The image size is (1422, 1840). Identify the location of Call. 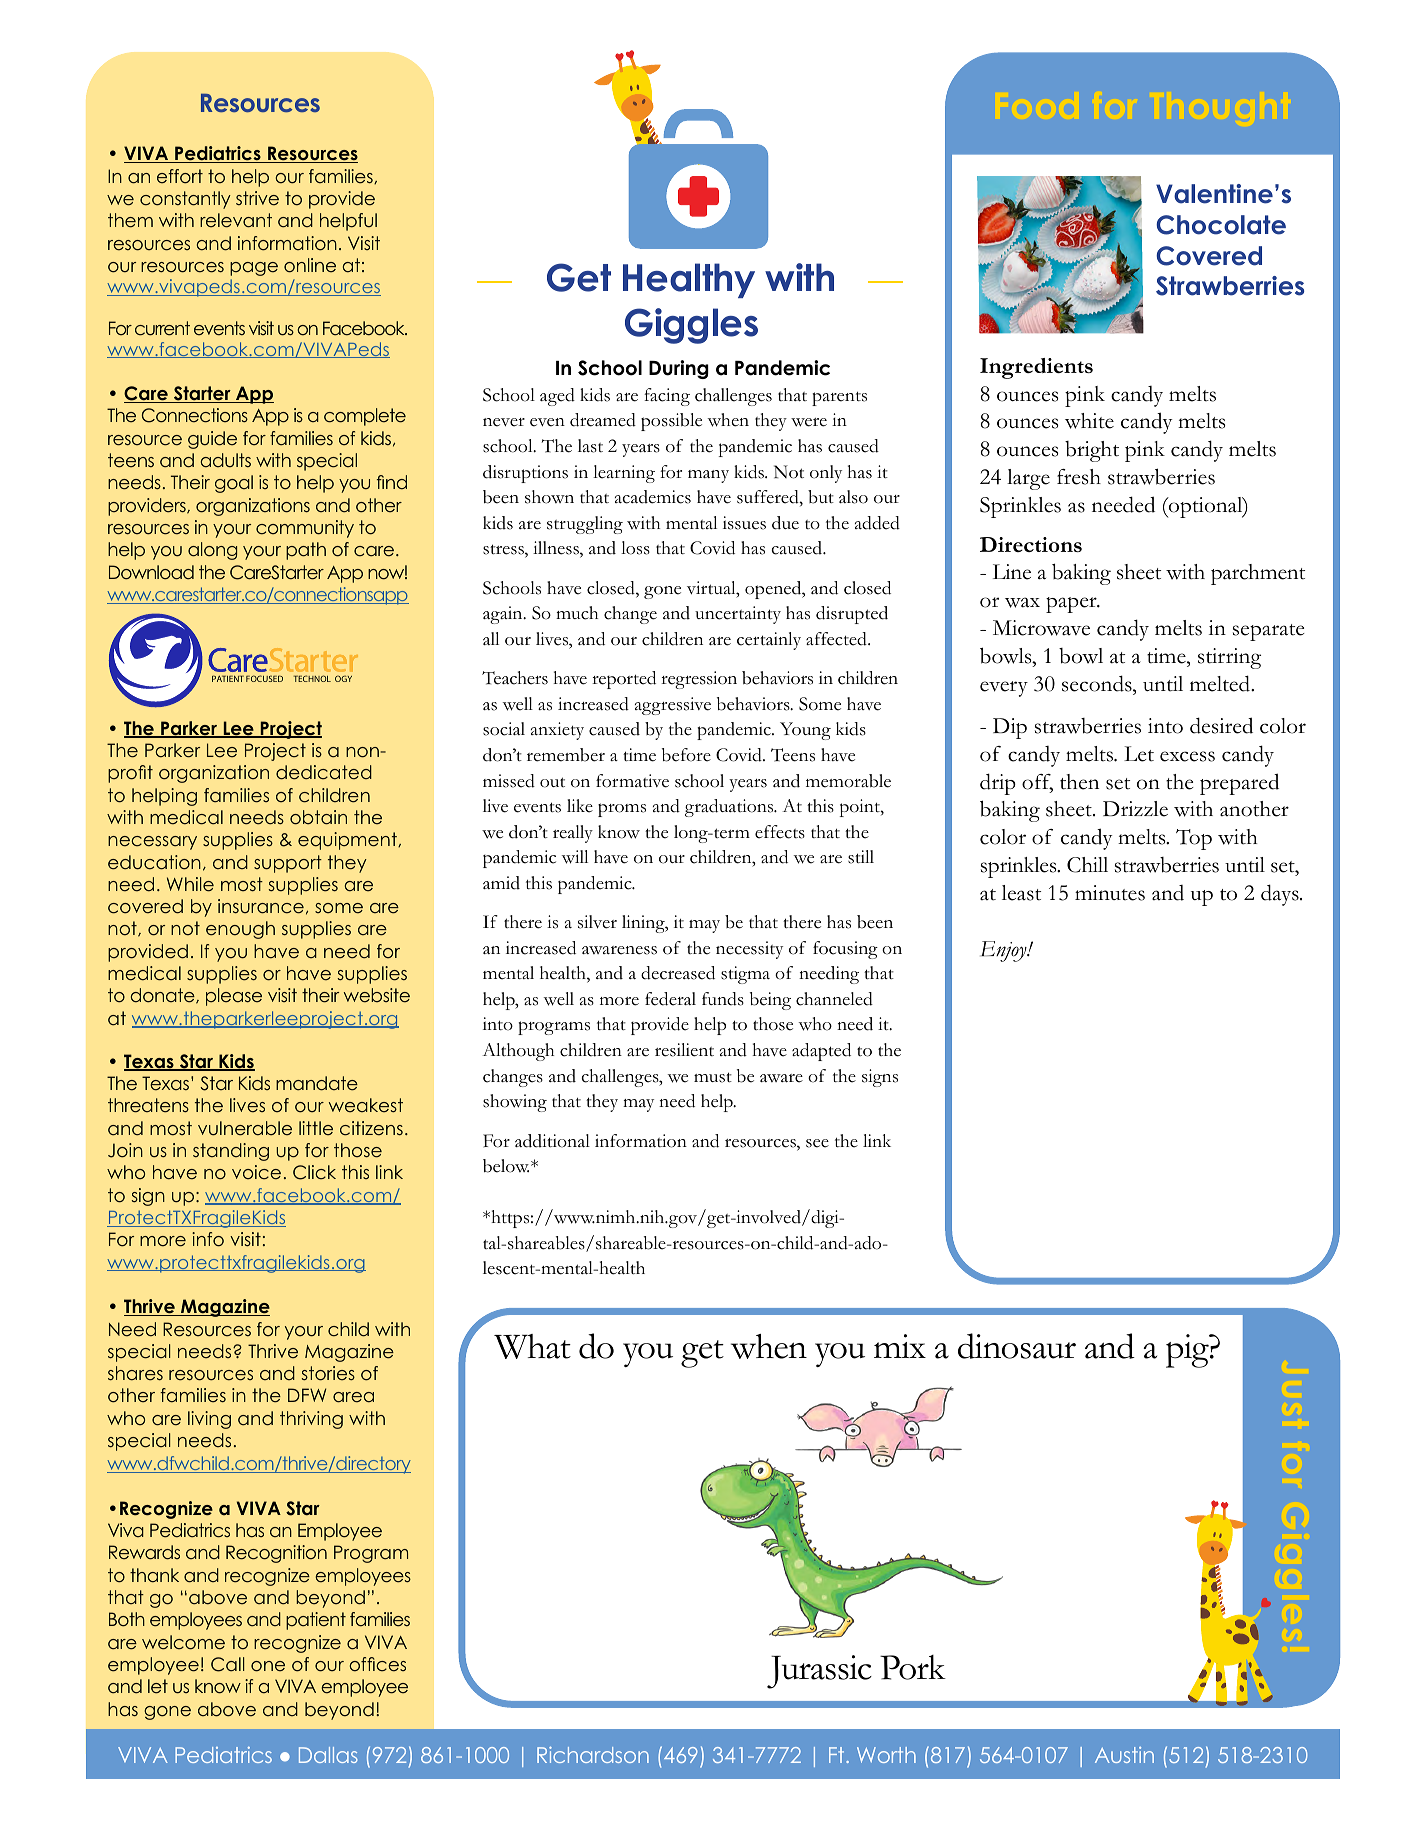
(228, 1664).
